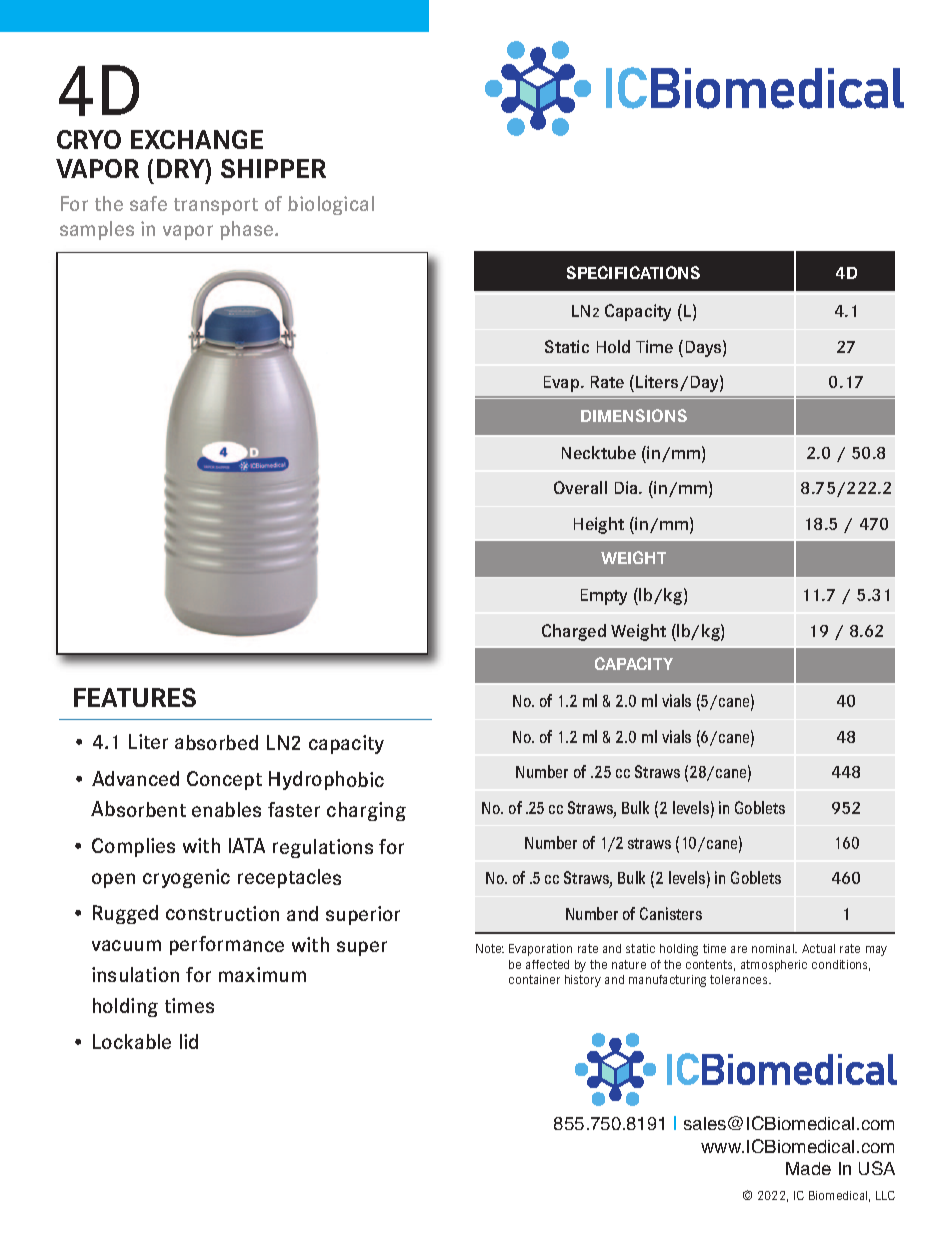 Image resolution: width=952 pixels, height=1233 pixels. Describe the element at coordinates (189, 1041) in the image. I see `lid` at that location.
